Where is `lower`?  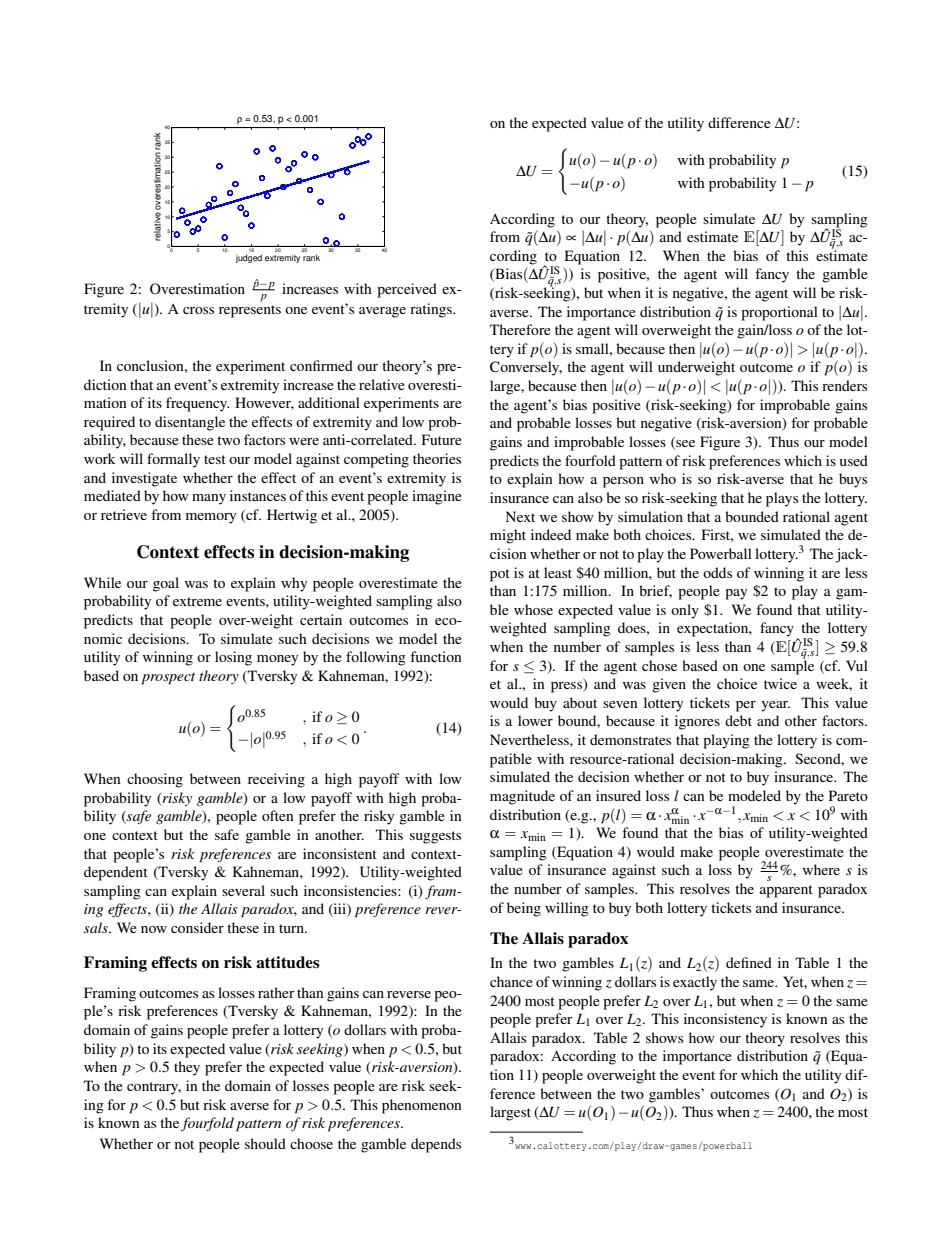
lower is located at coordinates (535, 720).
